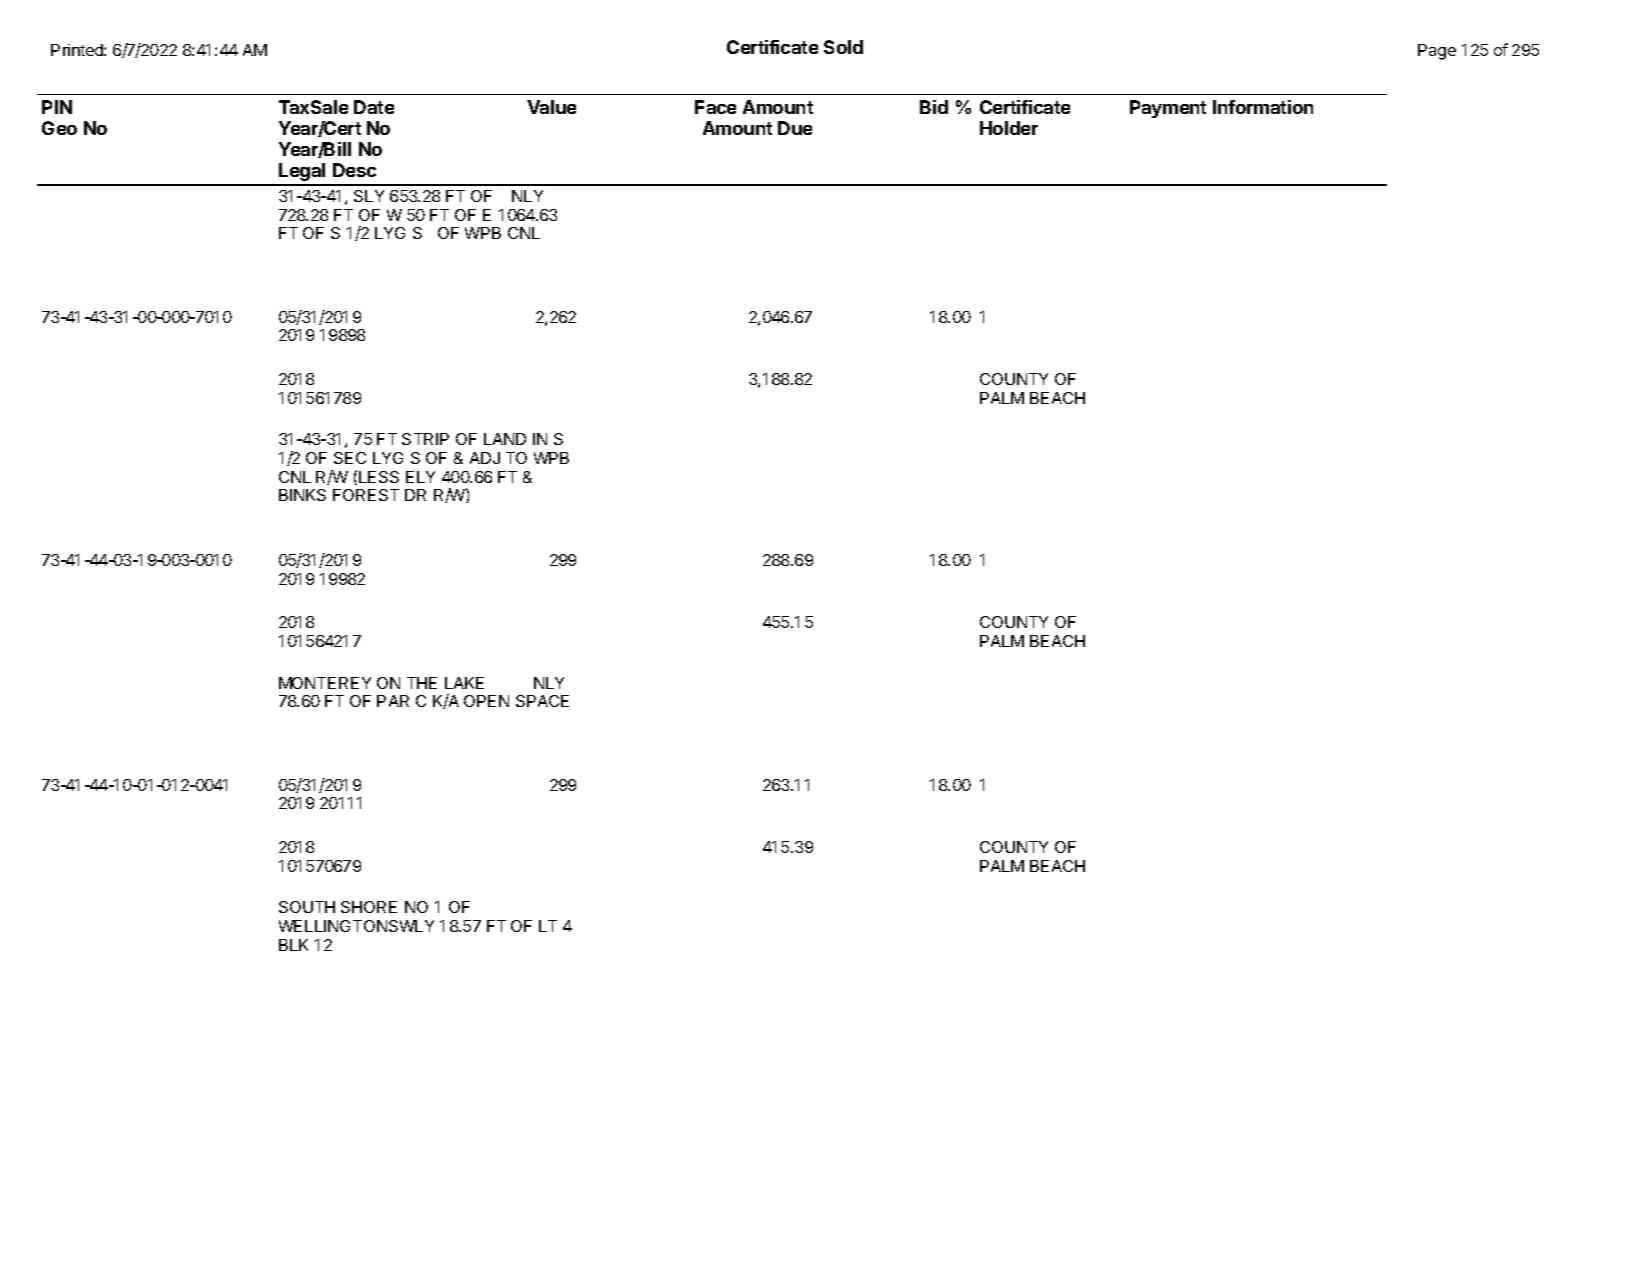 The height and width of the document is (1273, 1647). Describe the element at coordinates (715, 107) in the document. I see `Face` at that location.
